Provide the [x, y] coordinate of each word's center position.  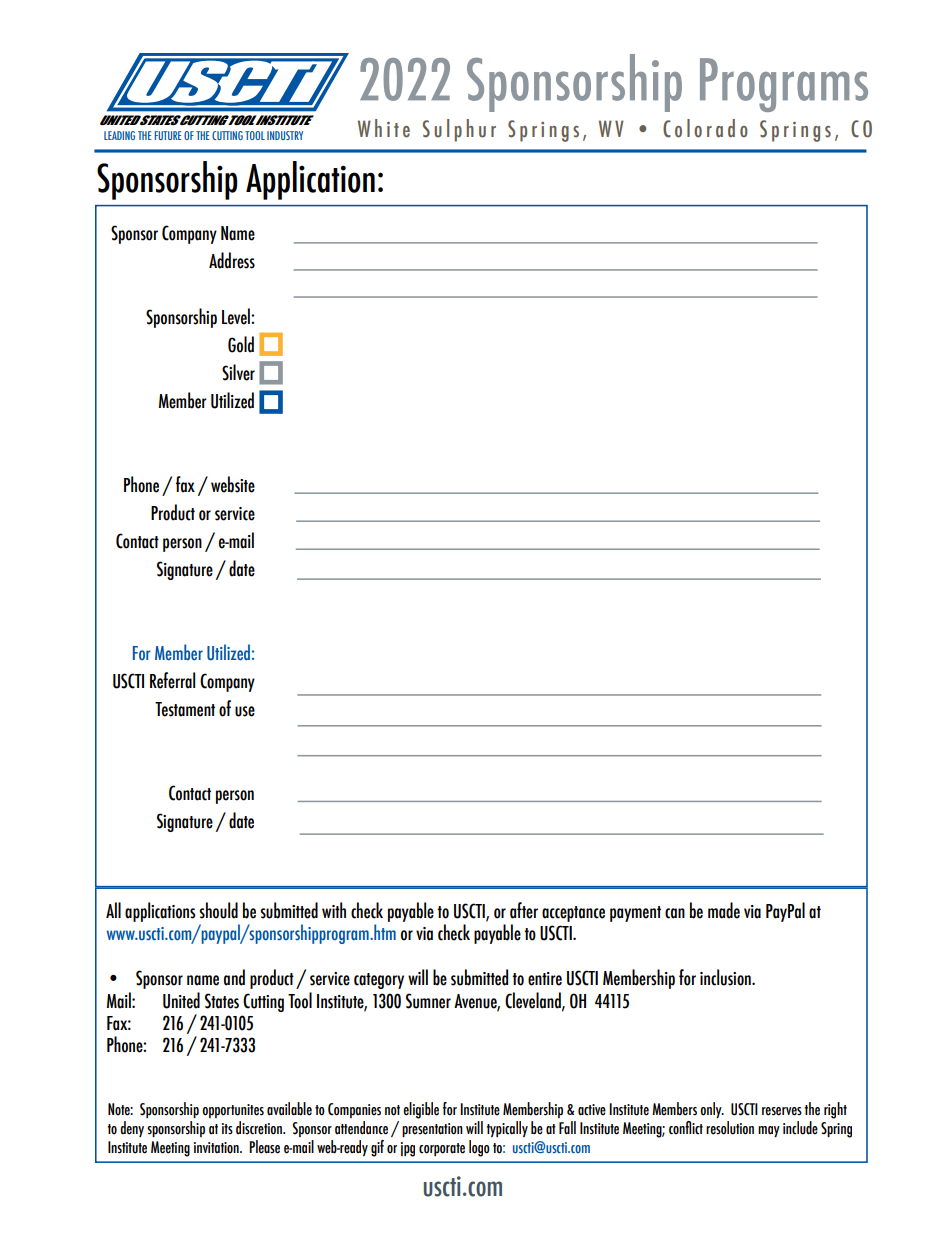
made [724, 910]
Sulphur [459, 130]
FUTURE [168, 135]
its [227, 1129]
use [245, 711]
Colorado [705, 128]
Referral [172, 680]
